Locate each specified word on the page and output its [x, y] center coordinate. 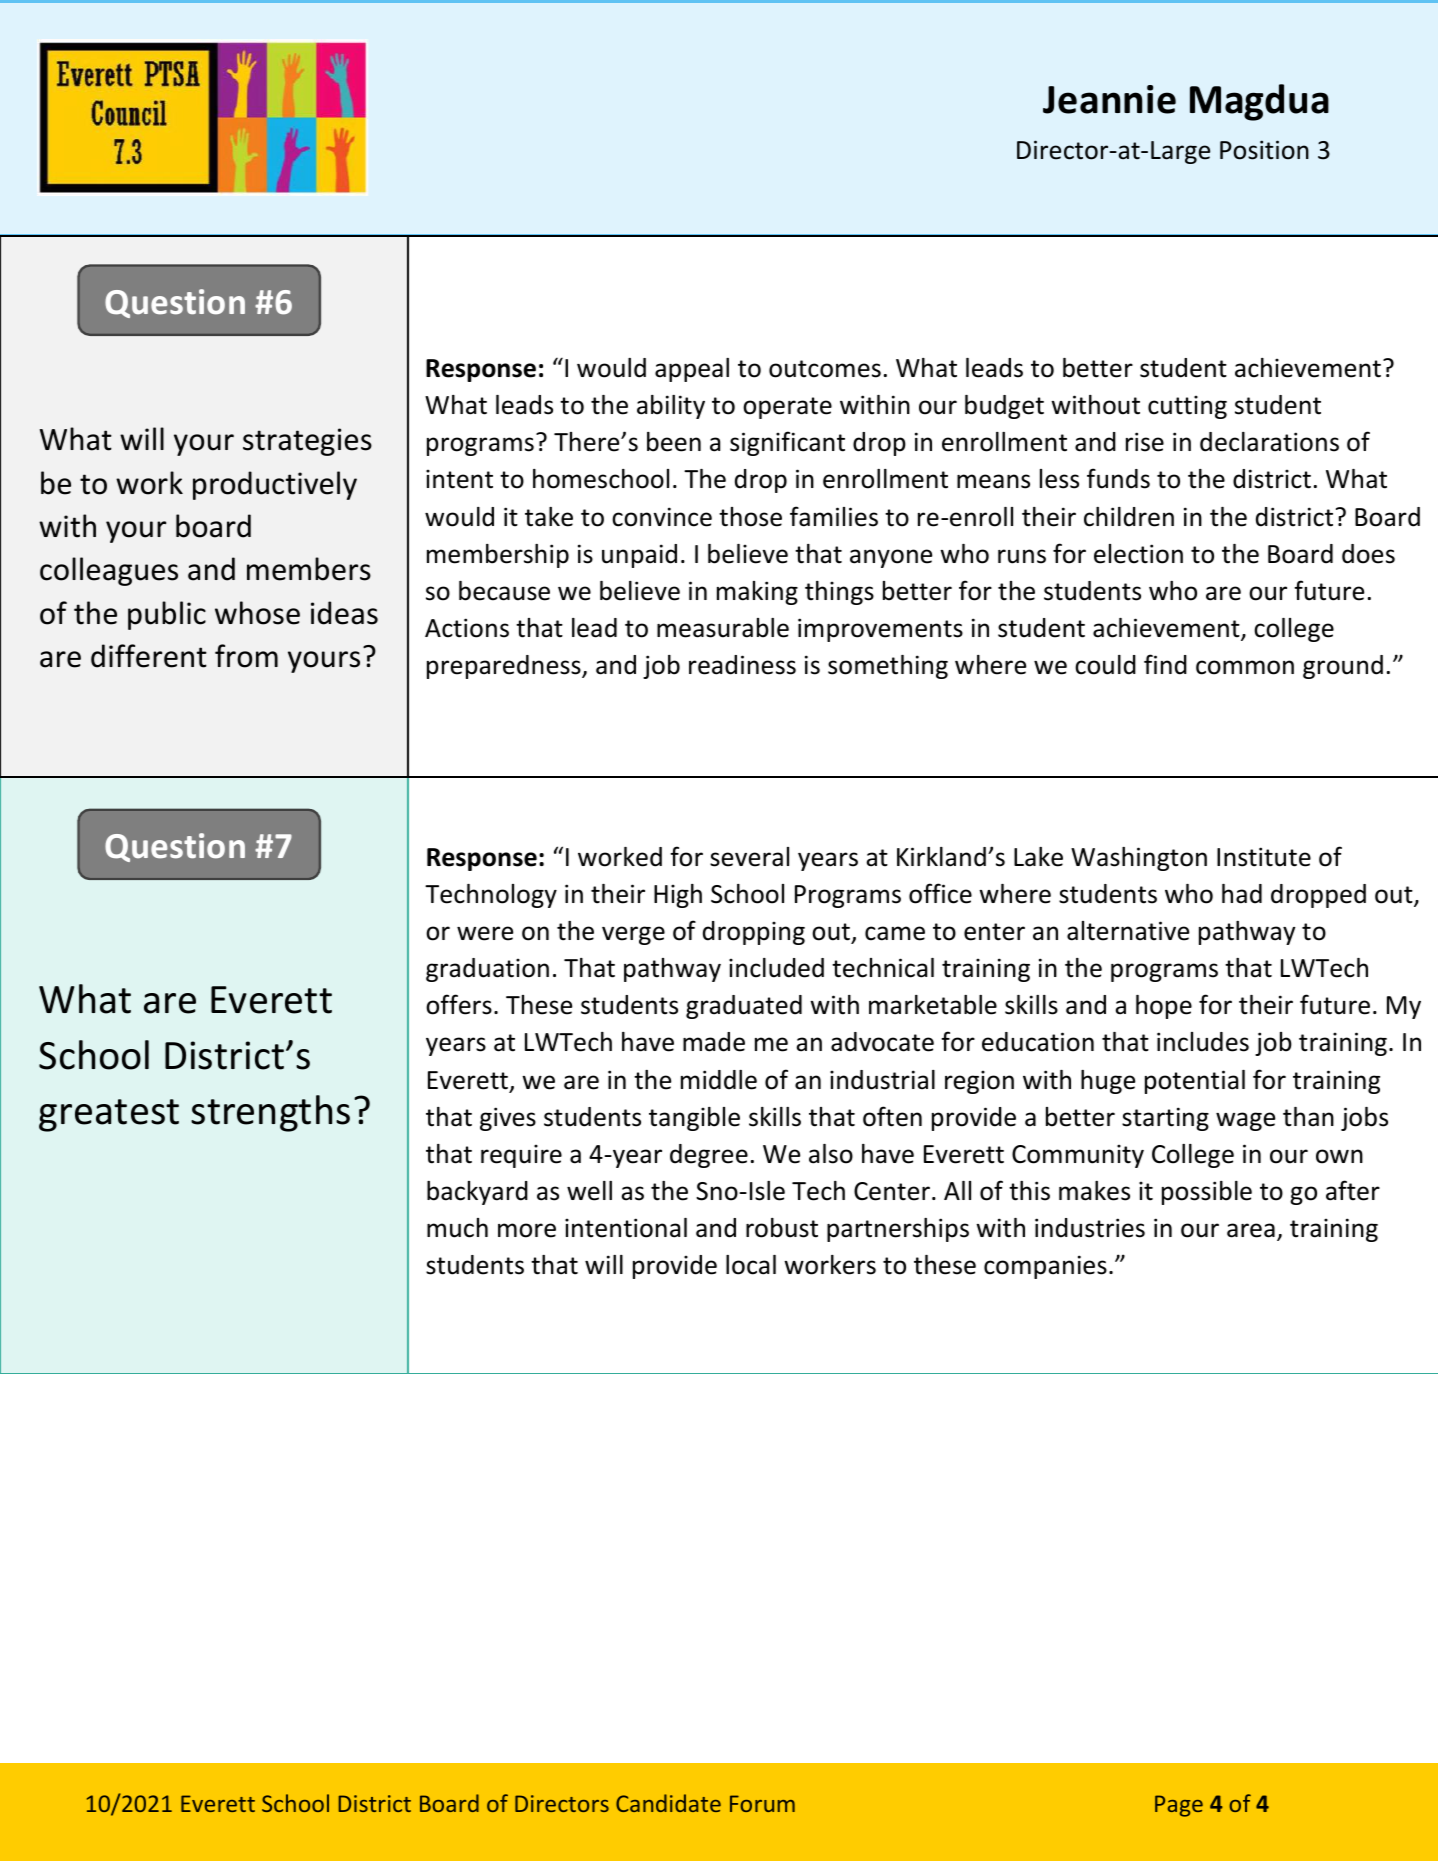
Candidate [668, 1803]
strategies [307, 442]
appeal [692, 370]
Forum [762, 1803]
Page [1179, 1806]
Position [1264, 150]
